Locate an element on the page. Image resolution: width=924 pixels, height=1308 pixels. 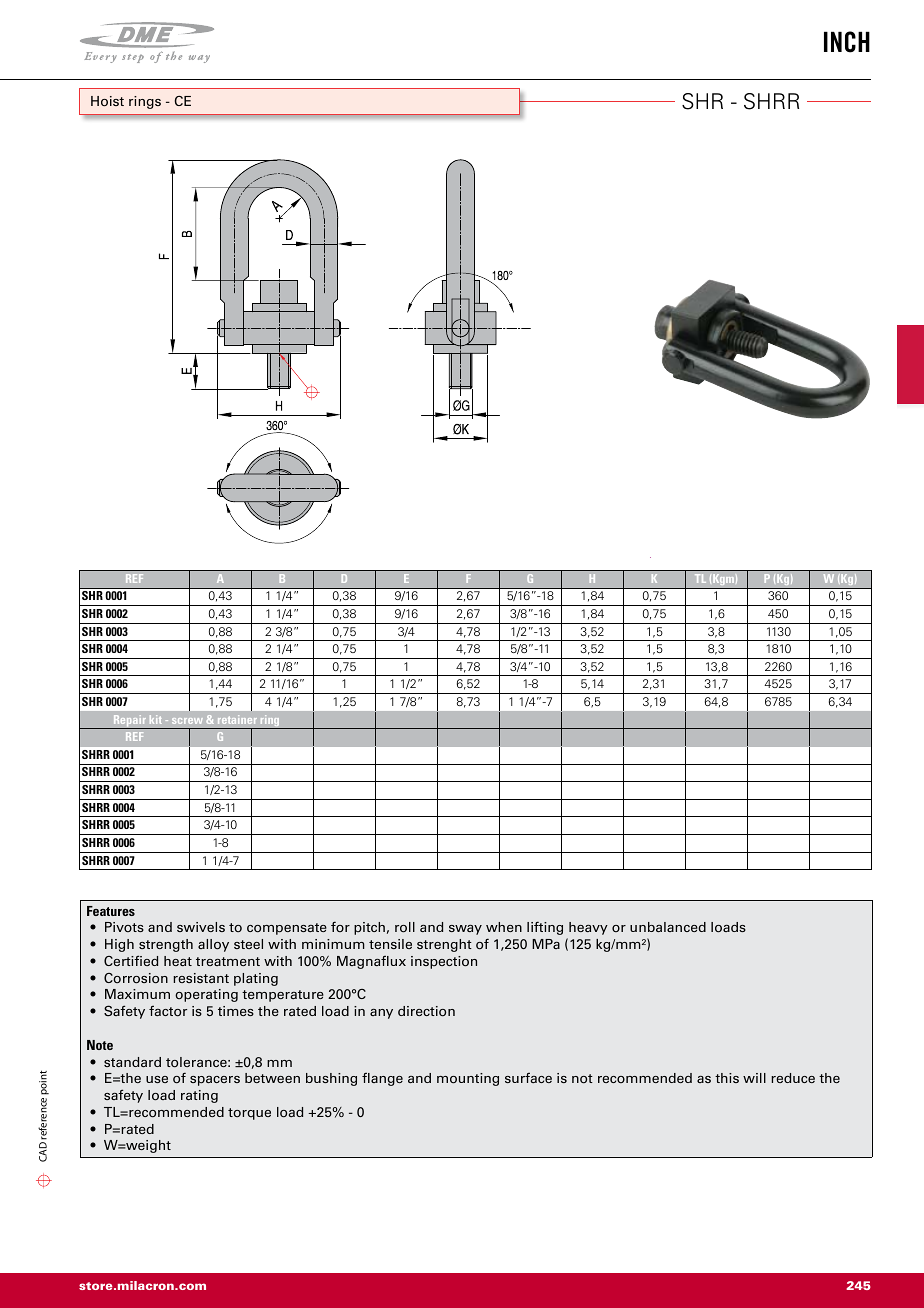
mounting is located at coordinates (468, 1079).
